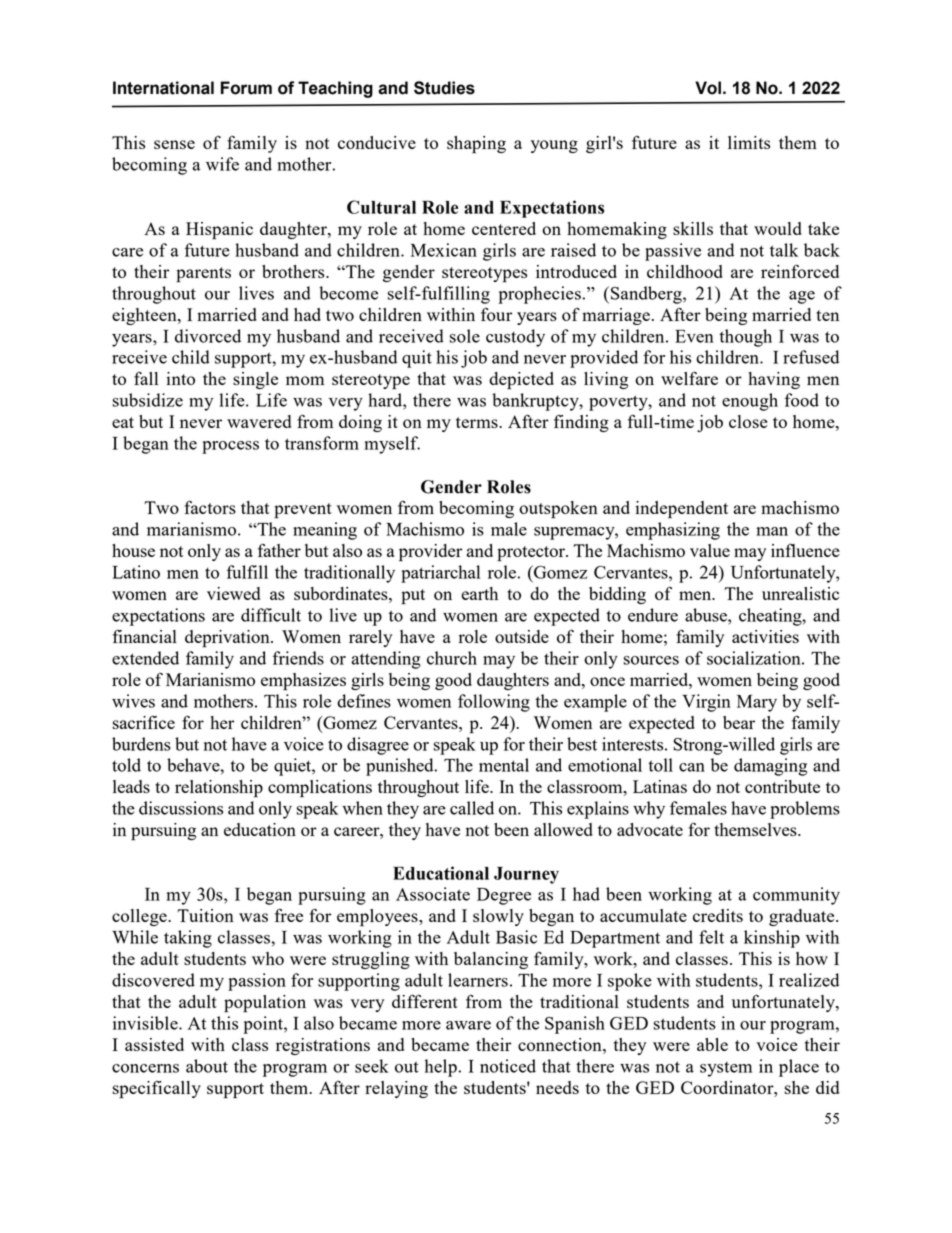  What do you see at coordinates (749, 142) in the page?
I see `limits` at bounding box center [749, 142].
